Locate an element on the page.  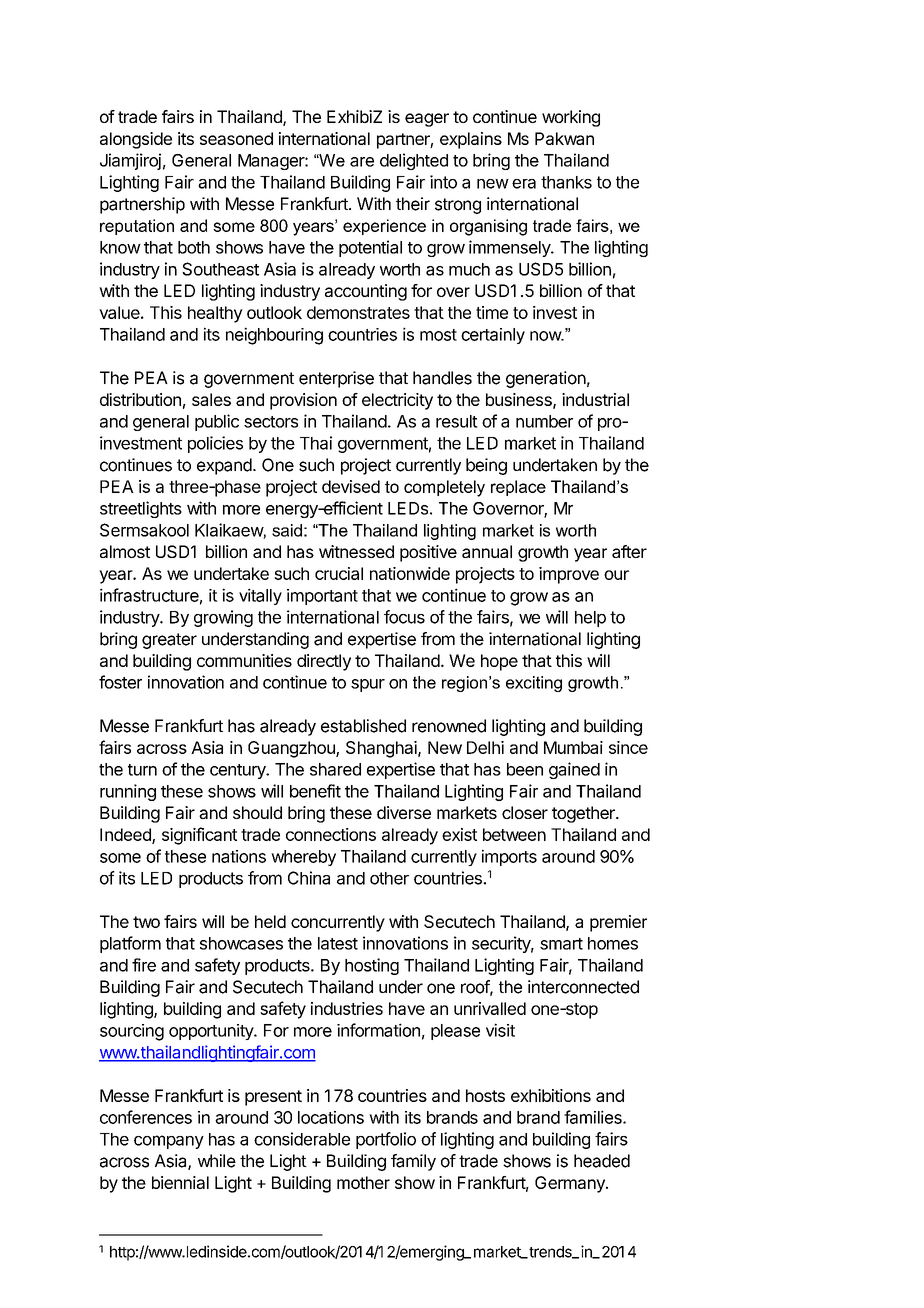
devised is located at coordinates (351, 486).
